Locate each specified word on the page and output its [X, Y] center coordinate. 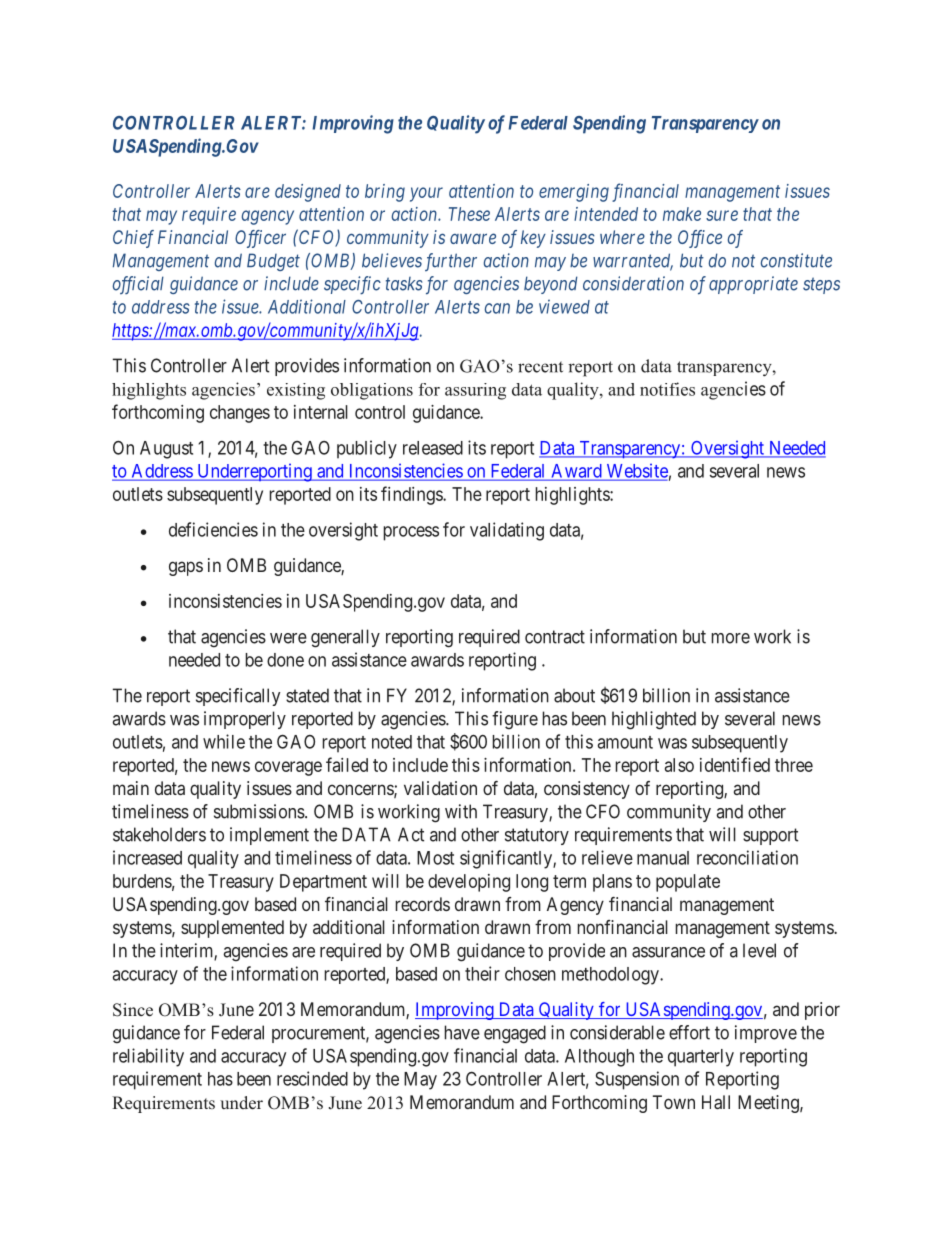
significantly [507, 859]
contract [555, 637]
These [469, 214]
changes [240, 414]
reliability [148, 1057]
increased [147, 857]
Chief [133, 239]
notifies [667, 389]
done [285, 660]
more [730, 638]
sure [722, 215]
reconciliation [747, 857]
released [433, 448]
